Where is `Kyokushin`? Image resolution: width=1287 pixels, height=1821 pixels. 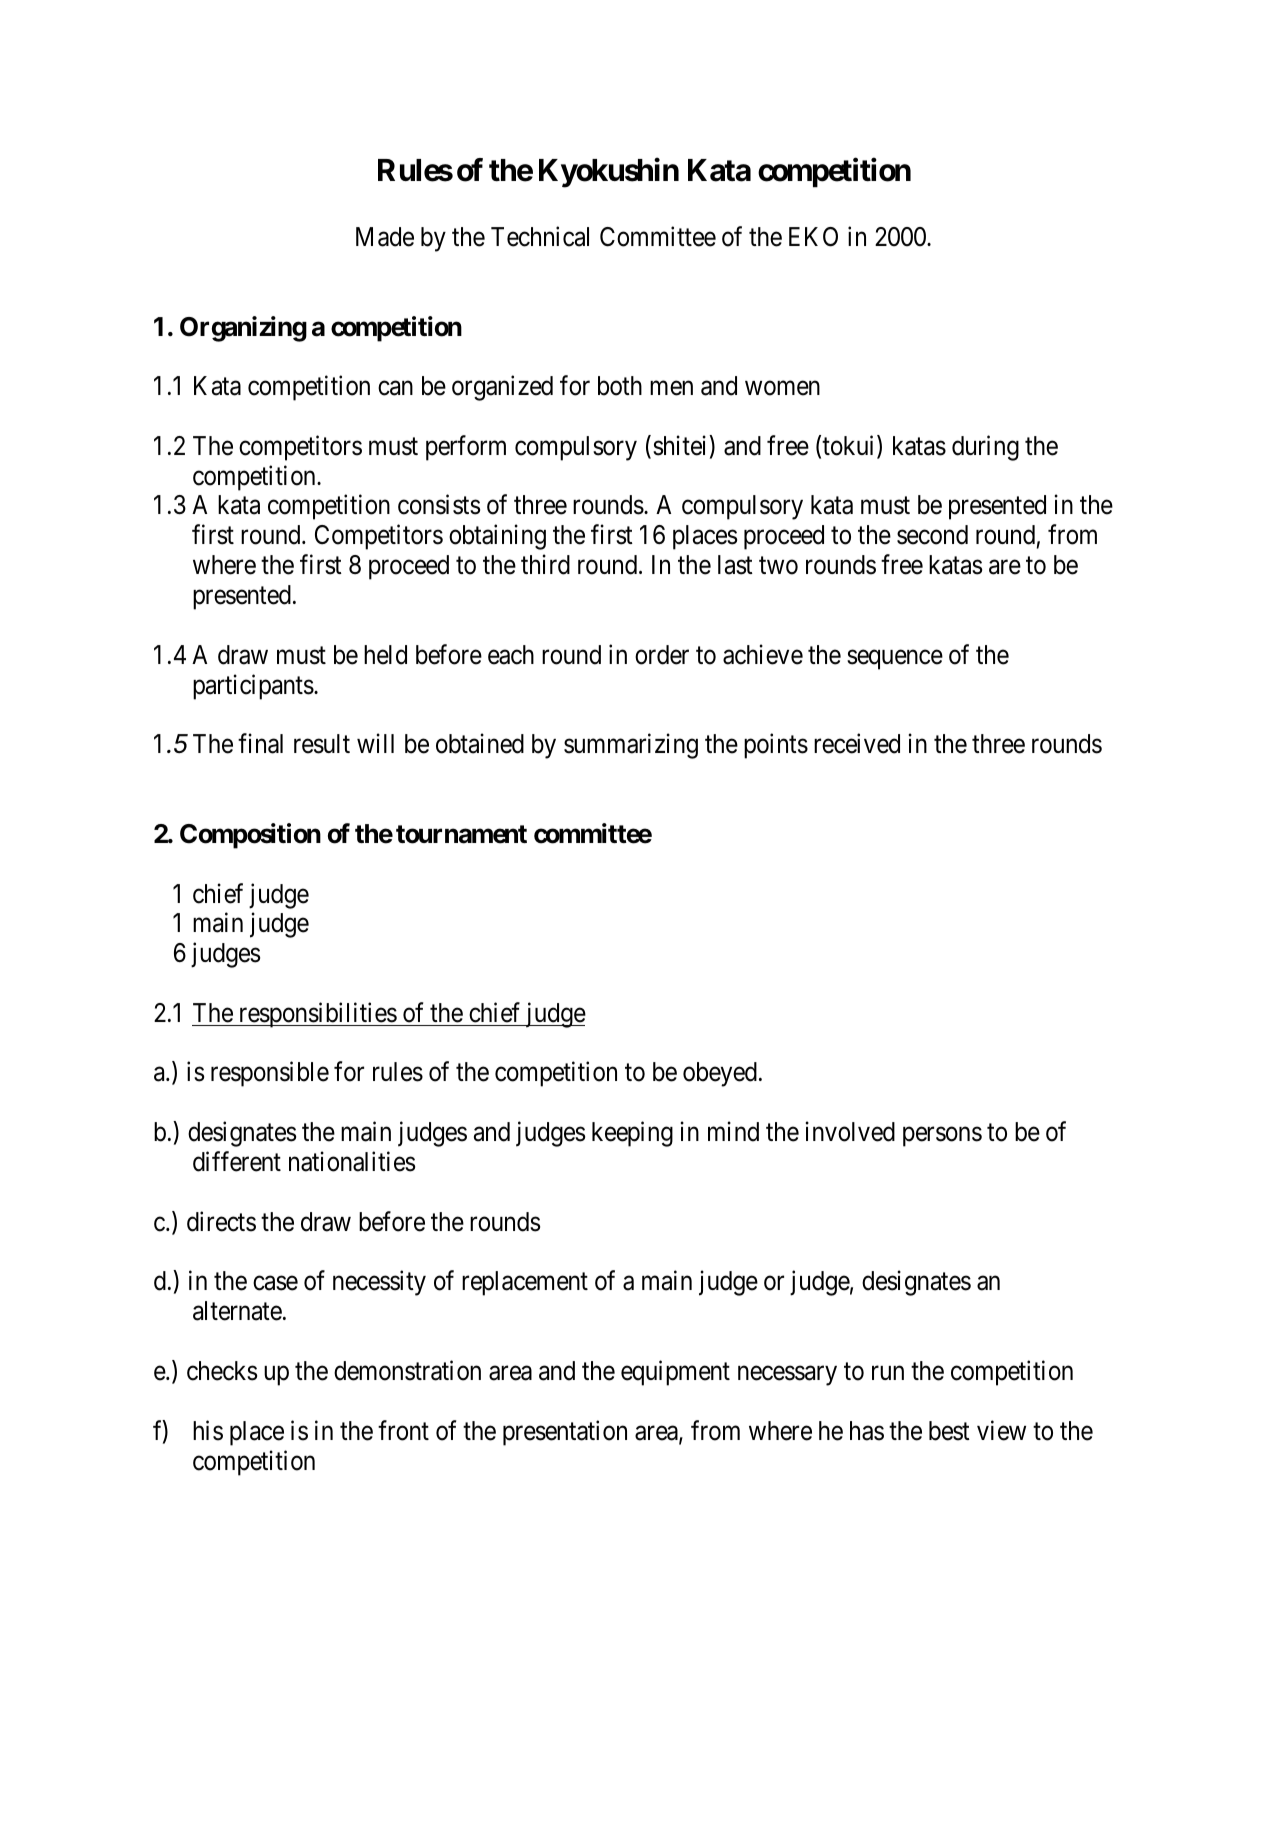
Kyokushin is located at coordinates (609, 173).
